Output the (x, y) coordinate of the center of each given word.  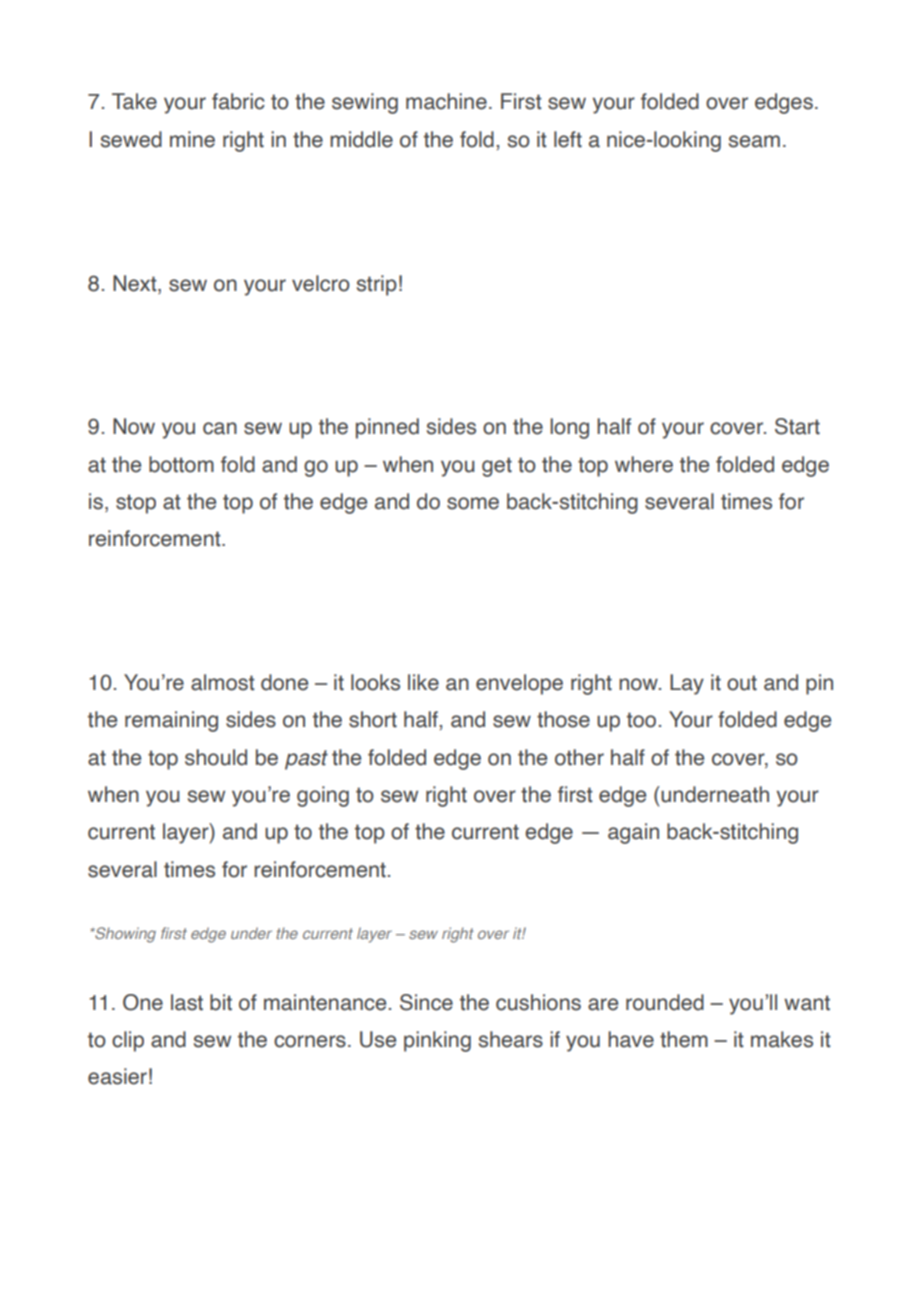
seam (754, 141)
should (216, 757)
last (187, 1002)
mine (192, 139)
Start (797, 426)
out (742, 683)
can (220, 428)
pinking (437, 1041)
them (684, 1039)
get (497, 467)
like (423, 682)
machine (446, 101)
